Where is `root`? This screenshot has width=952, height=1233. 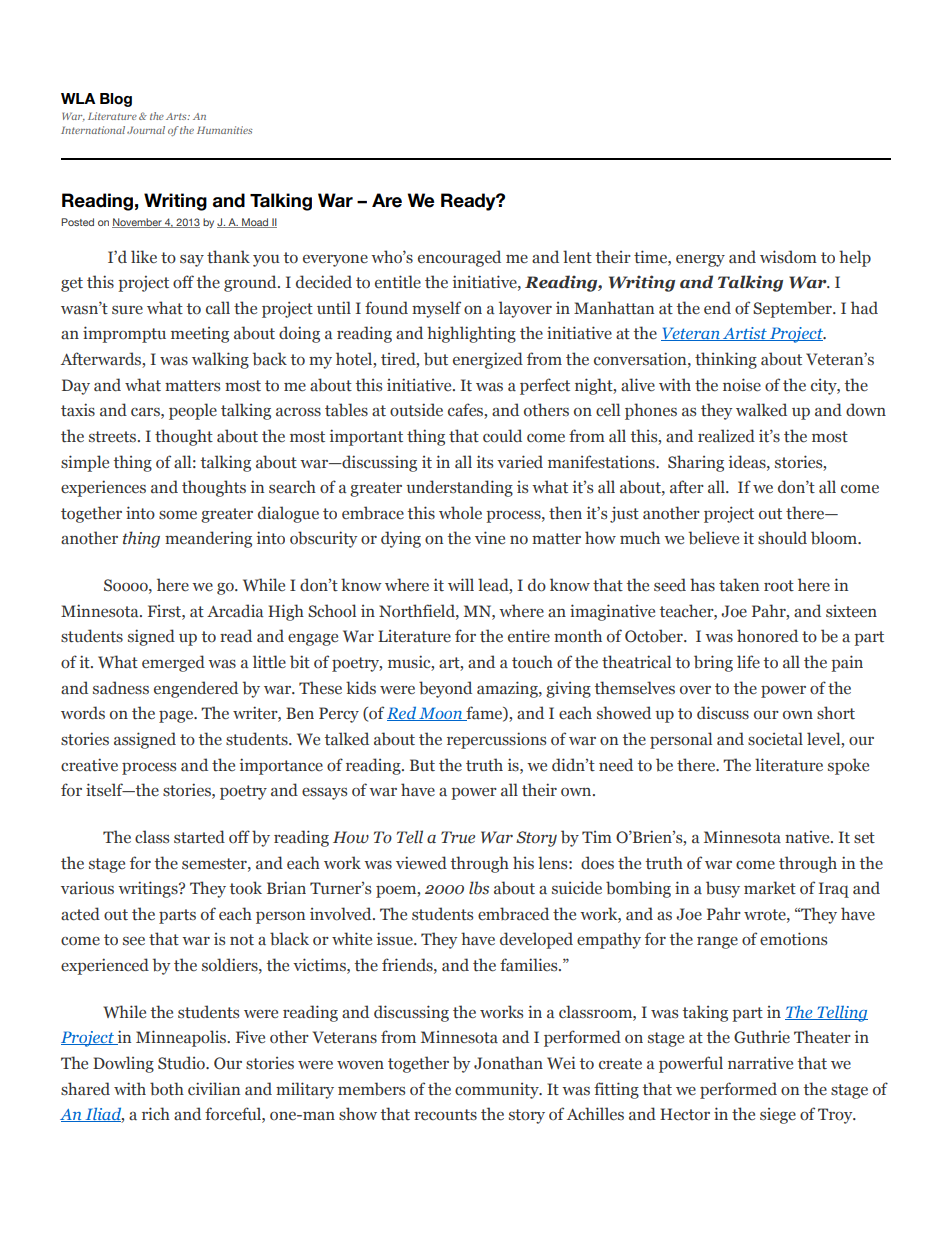
root is located at coordinates (779, 586).
